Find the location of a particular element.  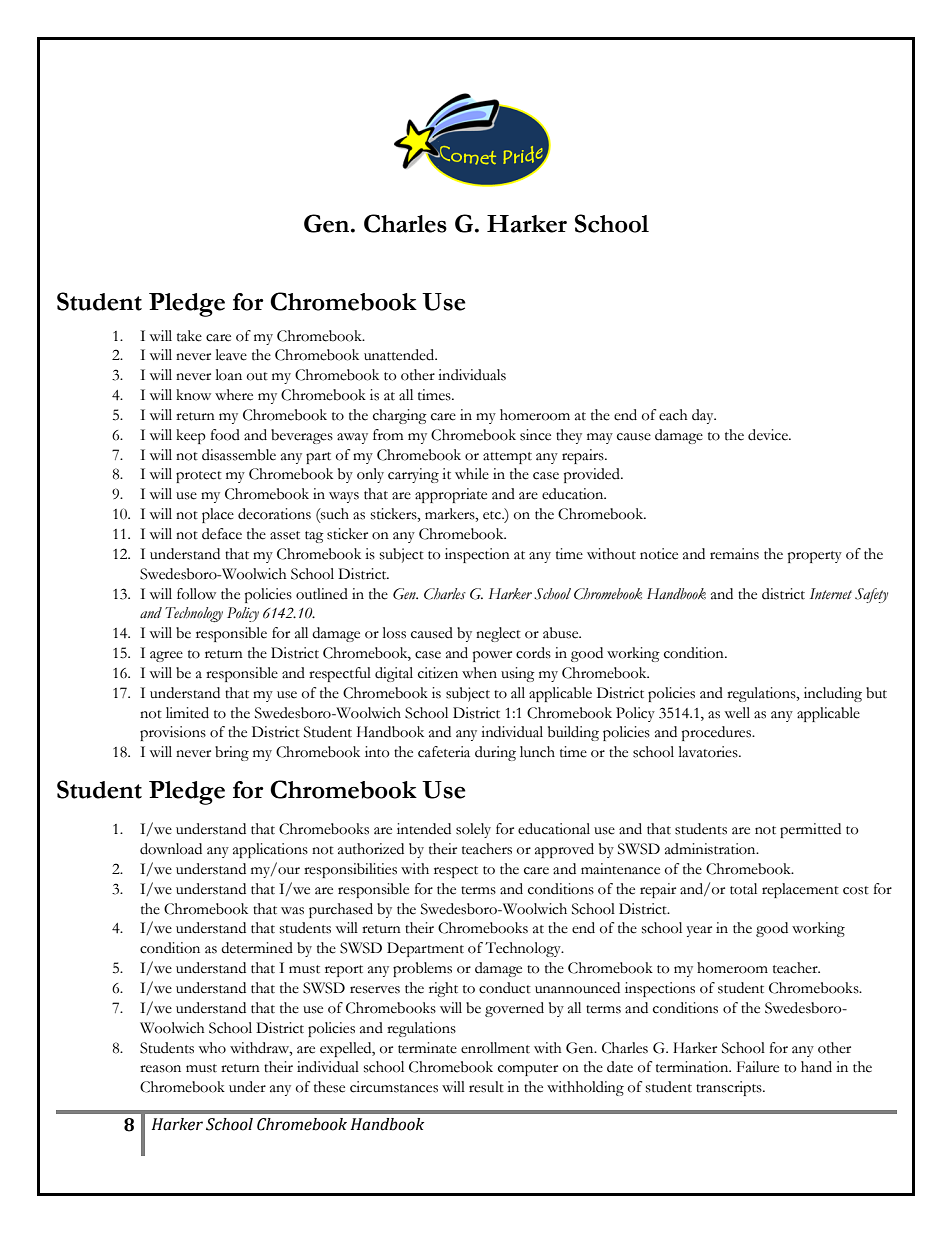

day is located at coordinates (704, 416).
